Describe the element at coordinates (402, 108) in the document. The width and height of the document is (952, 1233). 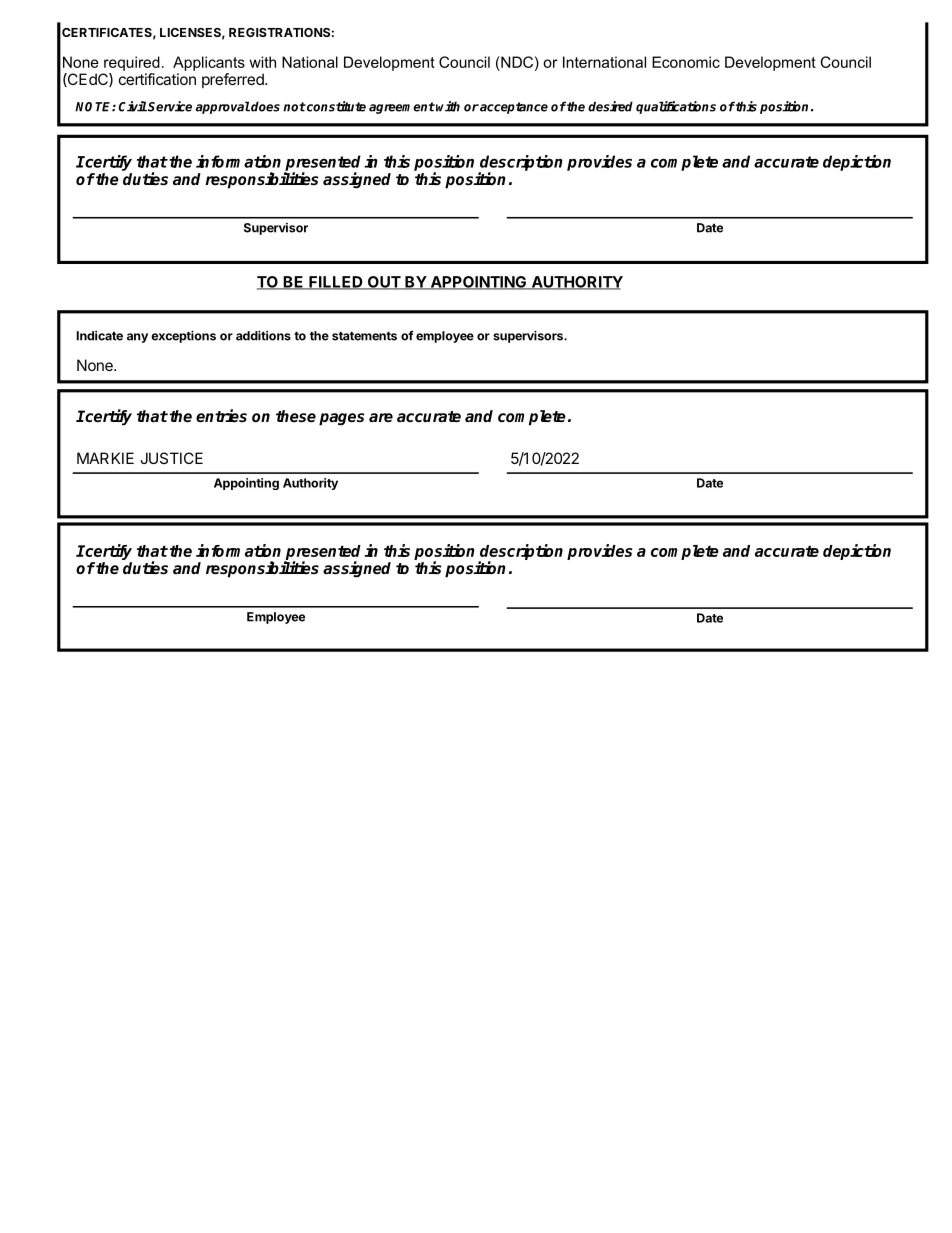
I see `agreement` at that location.
